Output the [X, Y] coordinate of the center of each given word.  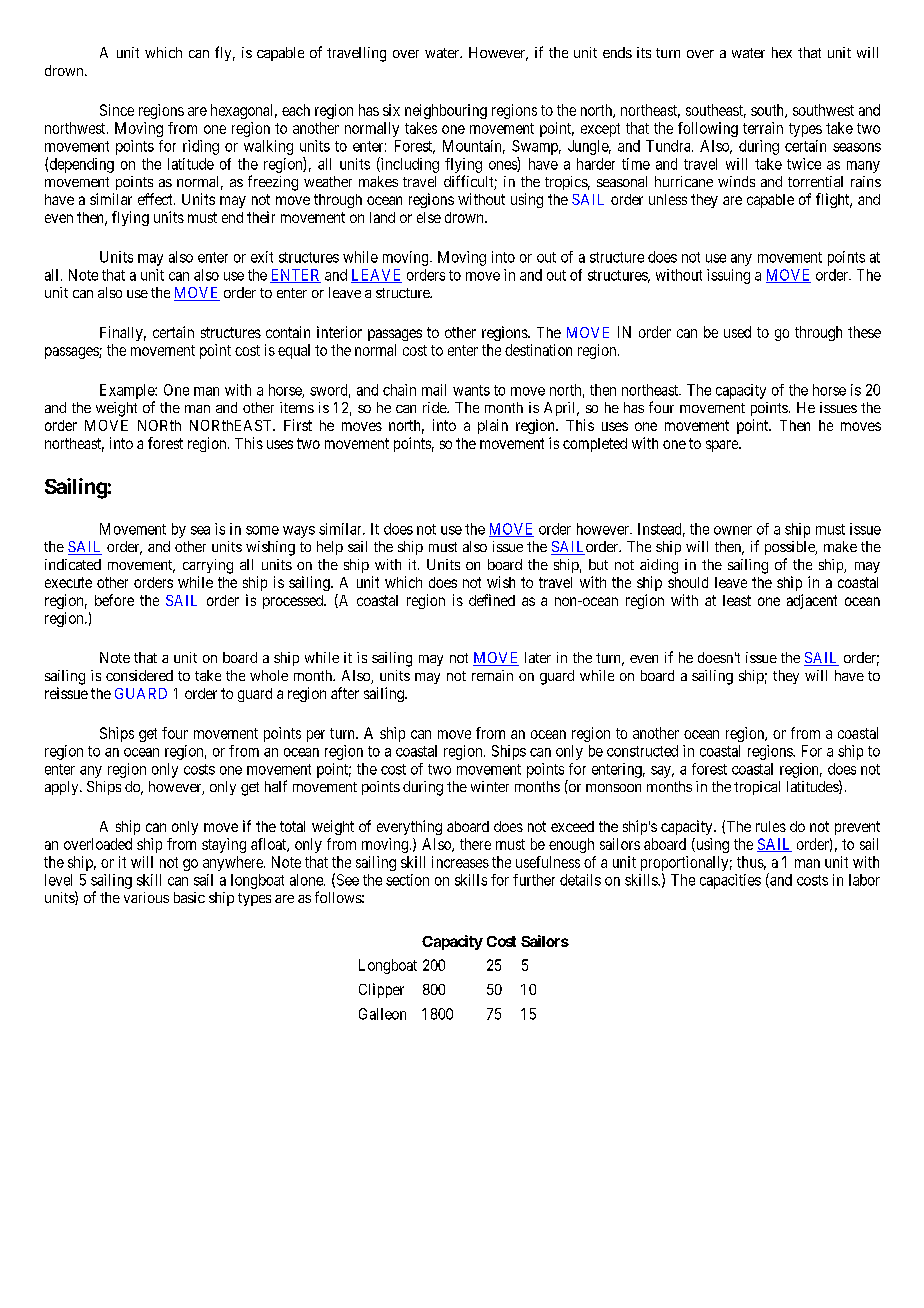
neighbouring [446, 111]
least [737, 600]
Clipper [381, 990]
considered [139, 675]
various [146, 897]
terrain [763, 128]
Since [117, 110]
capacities [730, 881]
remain [492, 675]
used [737, 332]
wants [471, 390]
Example [128, 391]
